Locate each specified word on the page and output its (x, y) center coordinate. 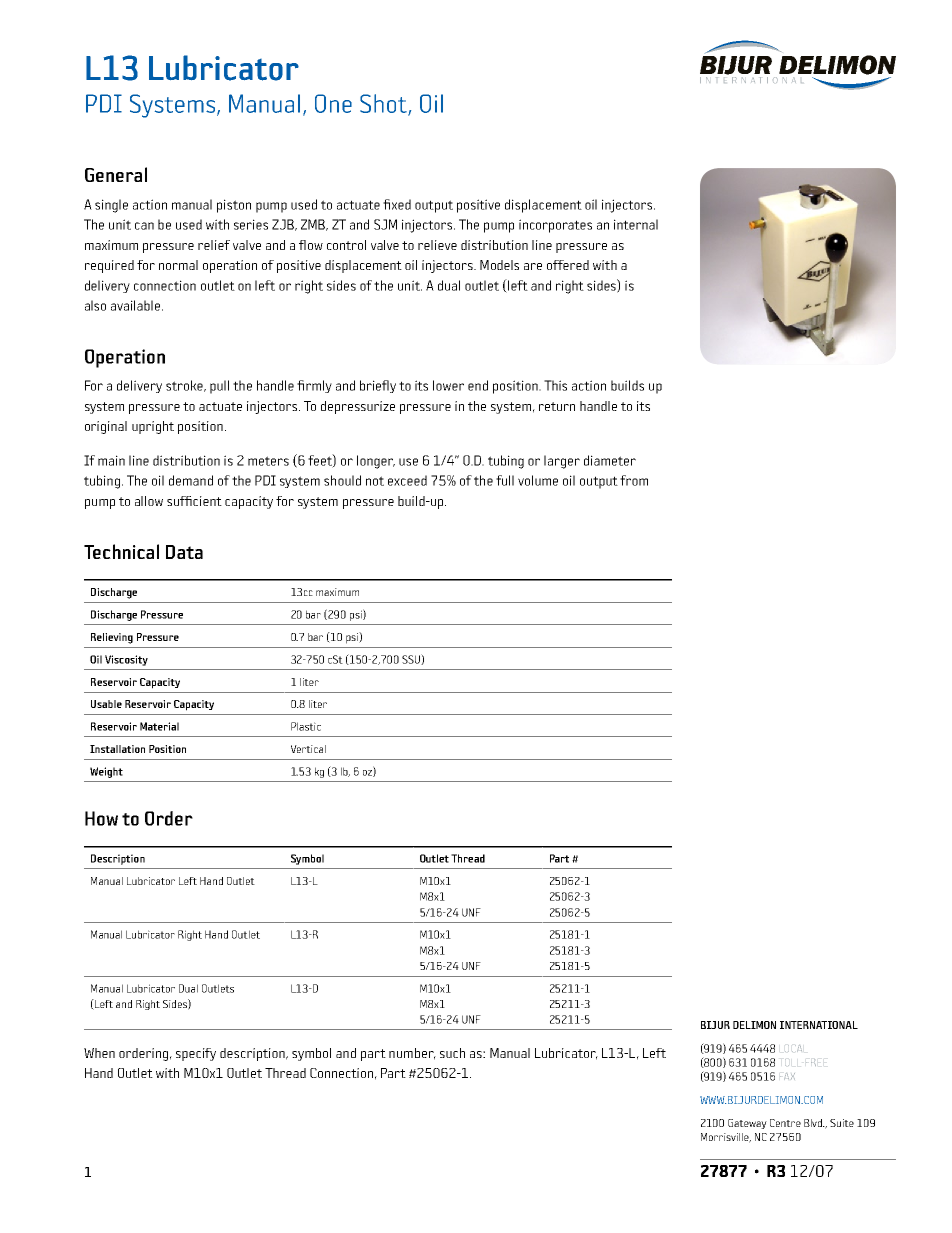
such (452, 1053)
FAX (787, 1076)
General (116, 174)
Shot (384, 104)
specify (196, 1054)
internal (636, 224)
